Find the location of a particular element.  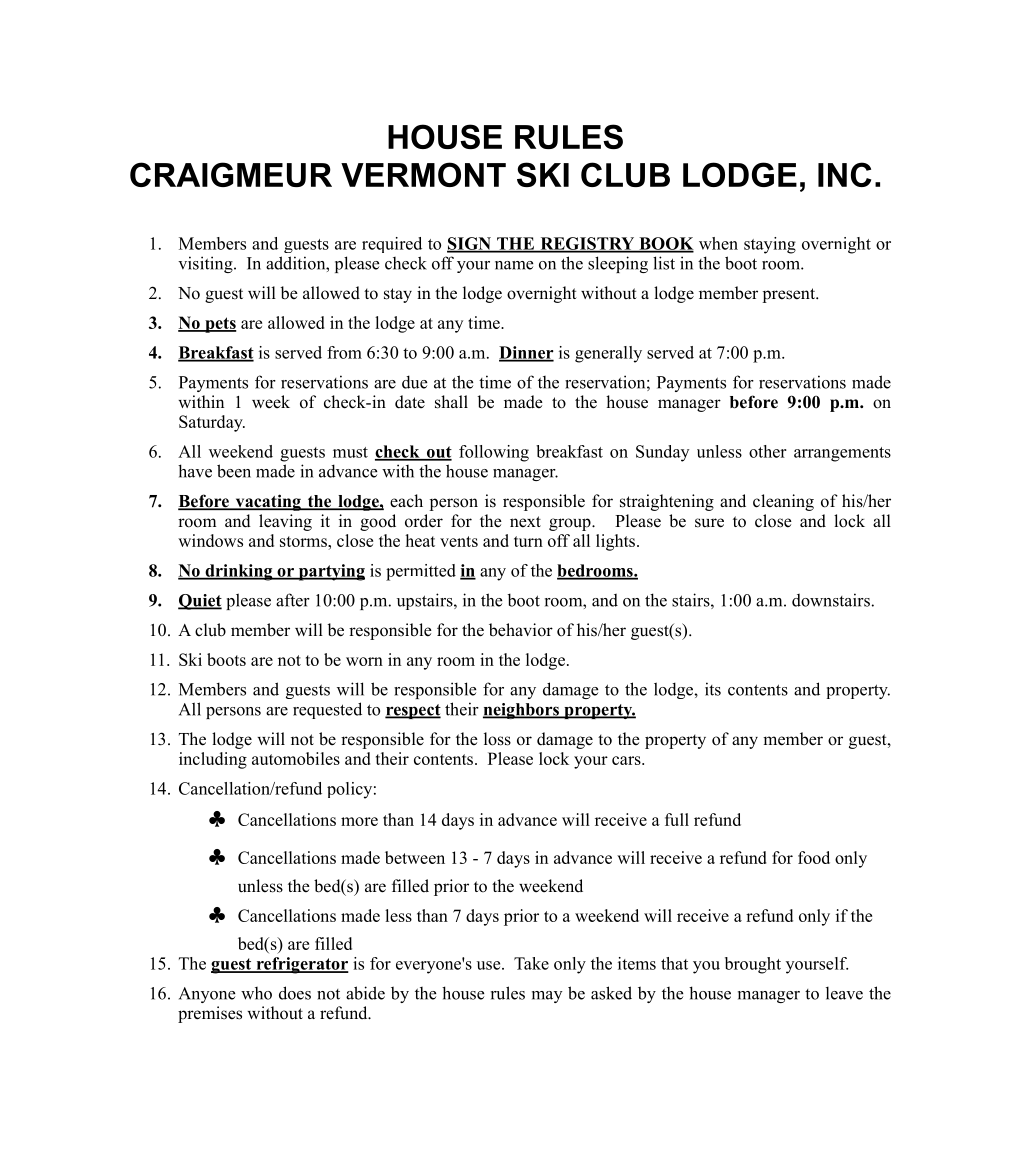

brought is located at coordinates (753, 965).
